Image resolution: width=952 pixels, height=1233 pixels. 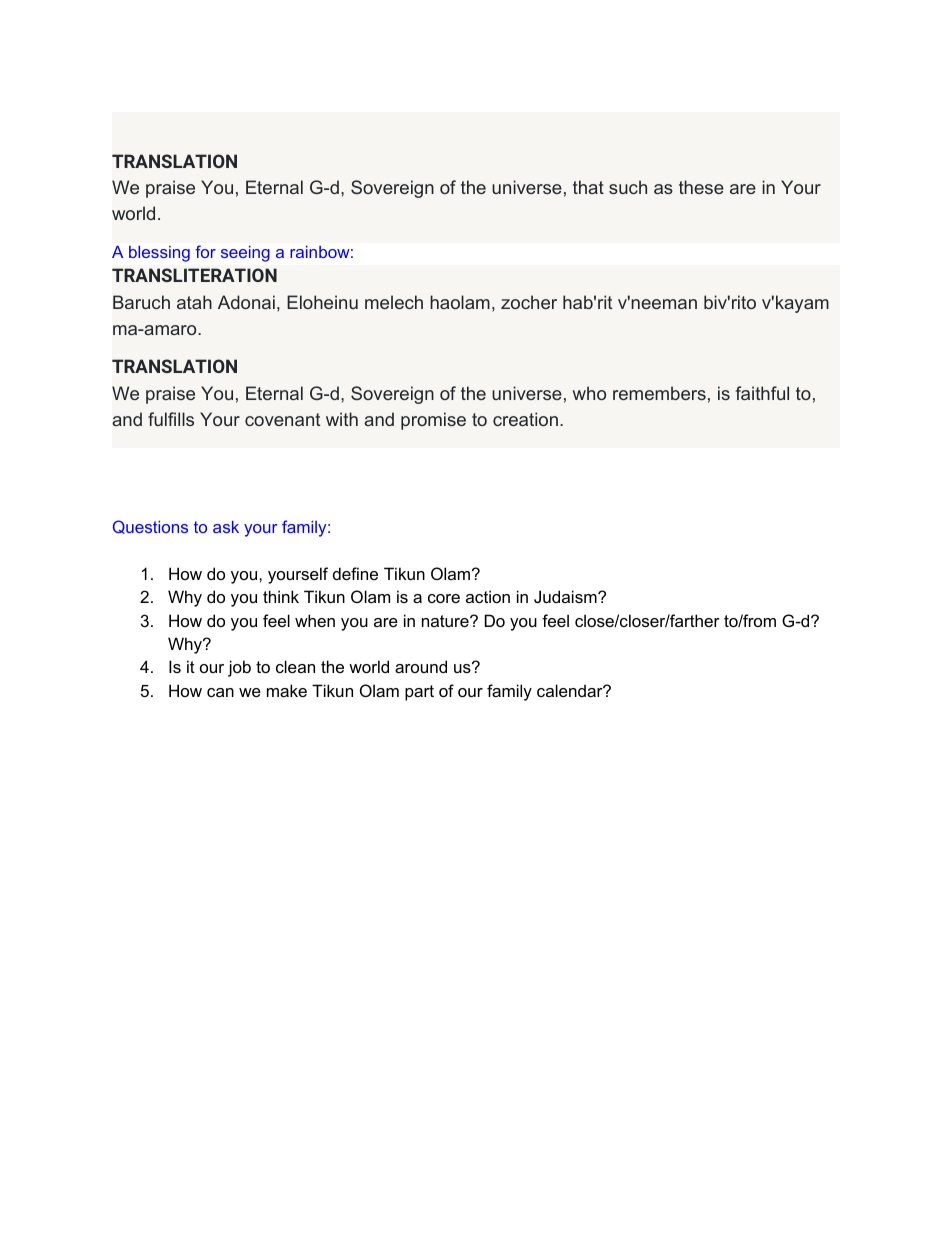 I want to click on core, so click(x=444, y=598).
